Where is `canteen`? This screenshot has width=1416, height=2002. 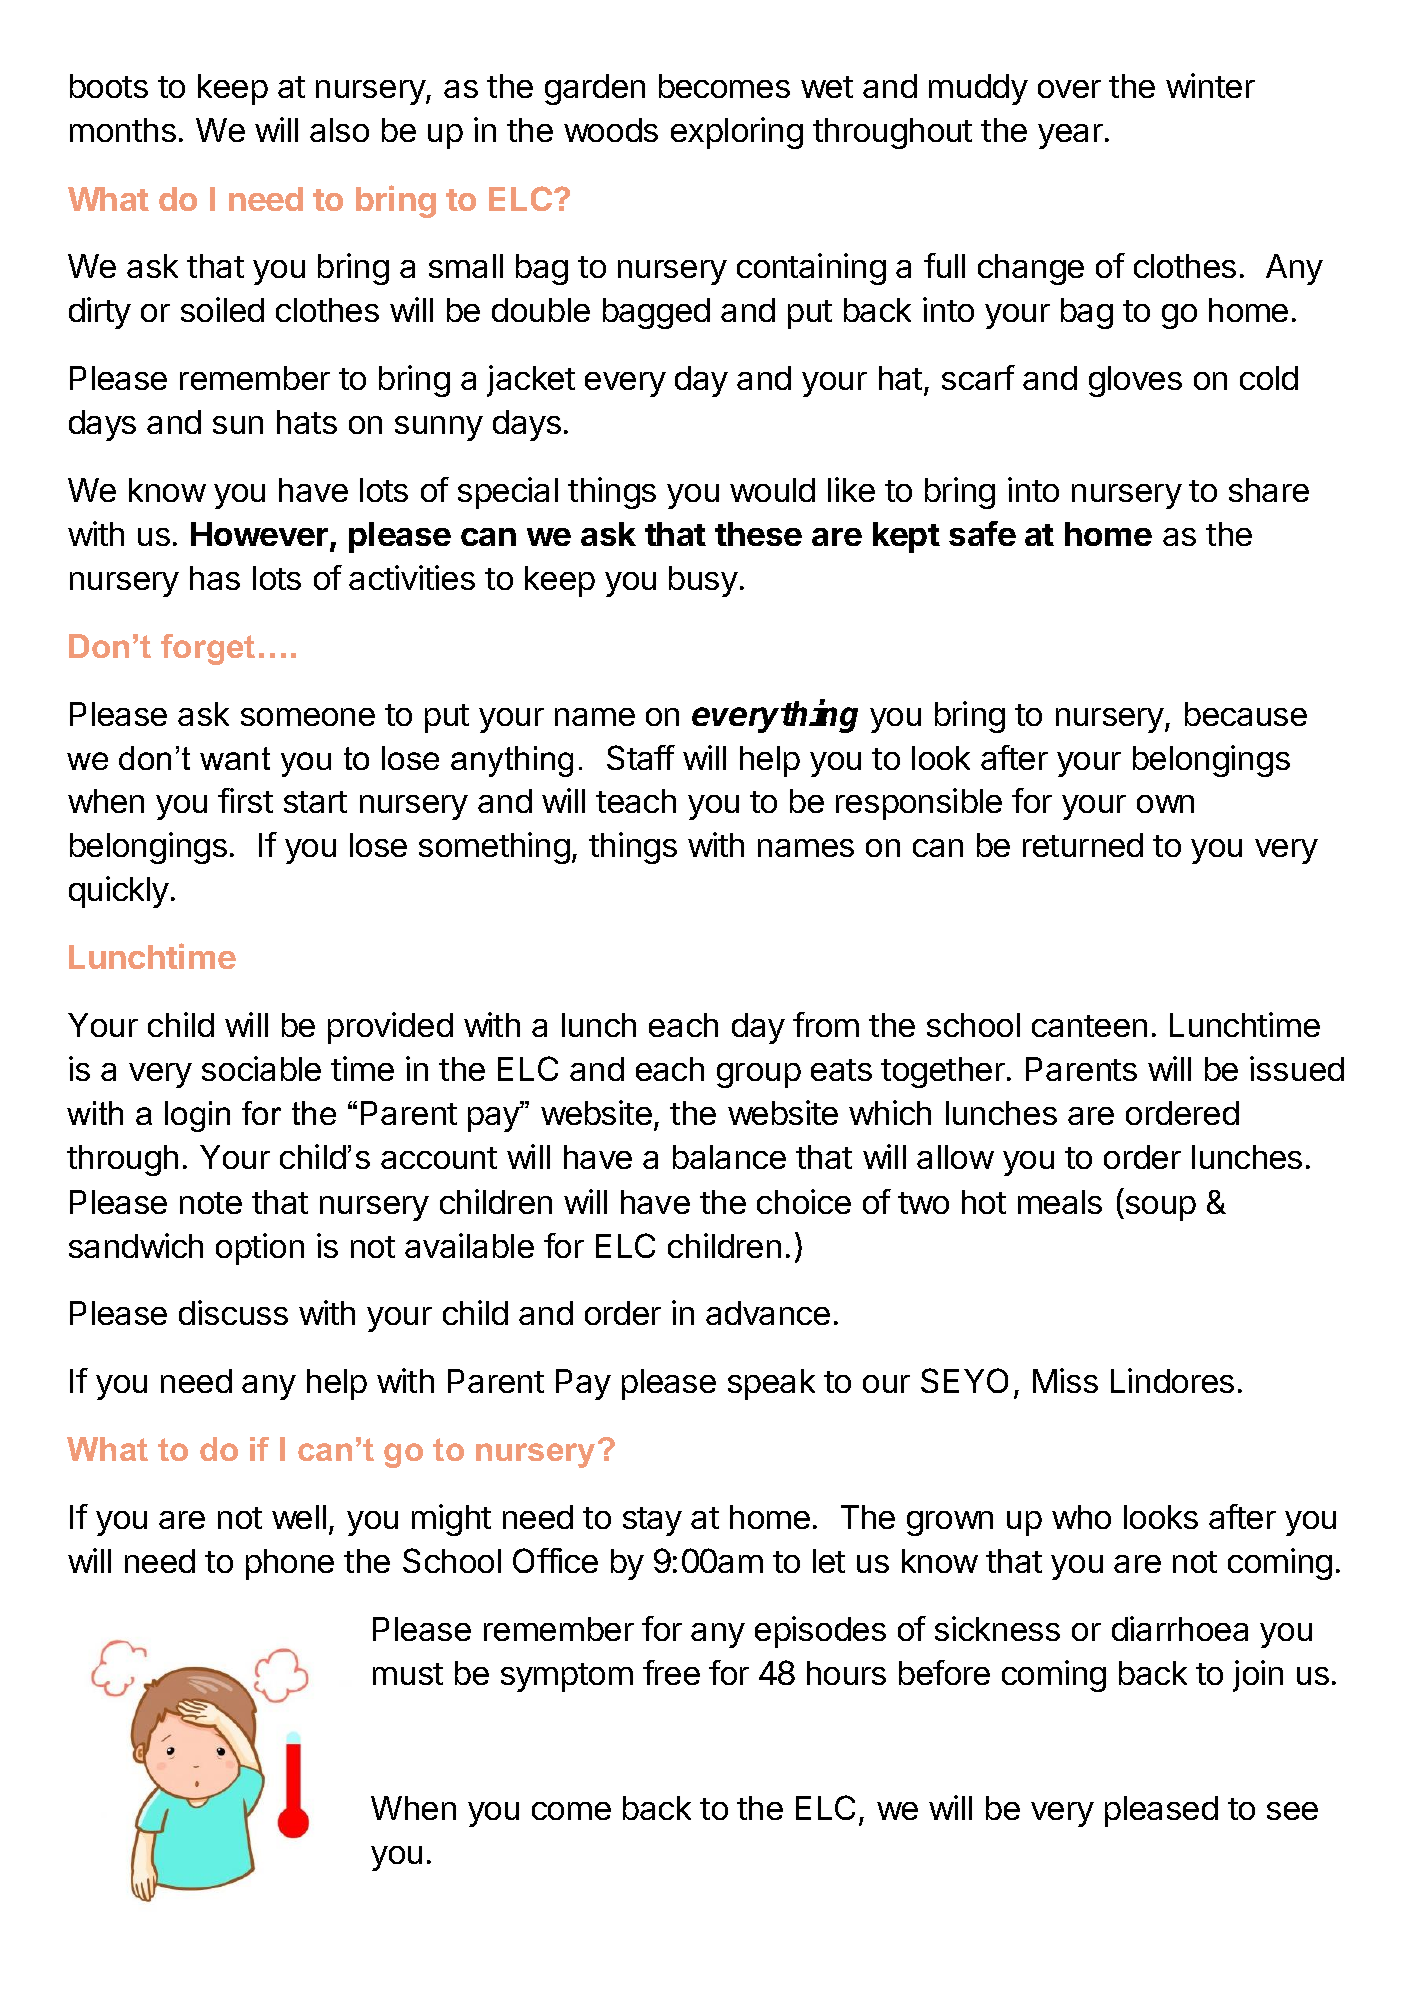
canteen is located at coordinates (1089, 1026).
